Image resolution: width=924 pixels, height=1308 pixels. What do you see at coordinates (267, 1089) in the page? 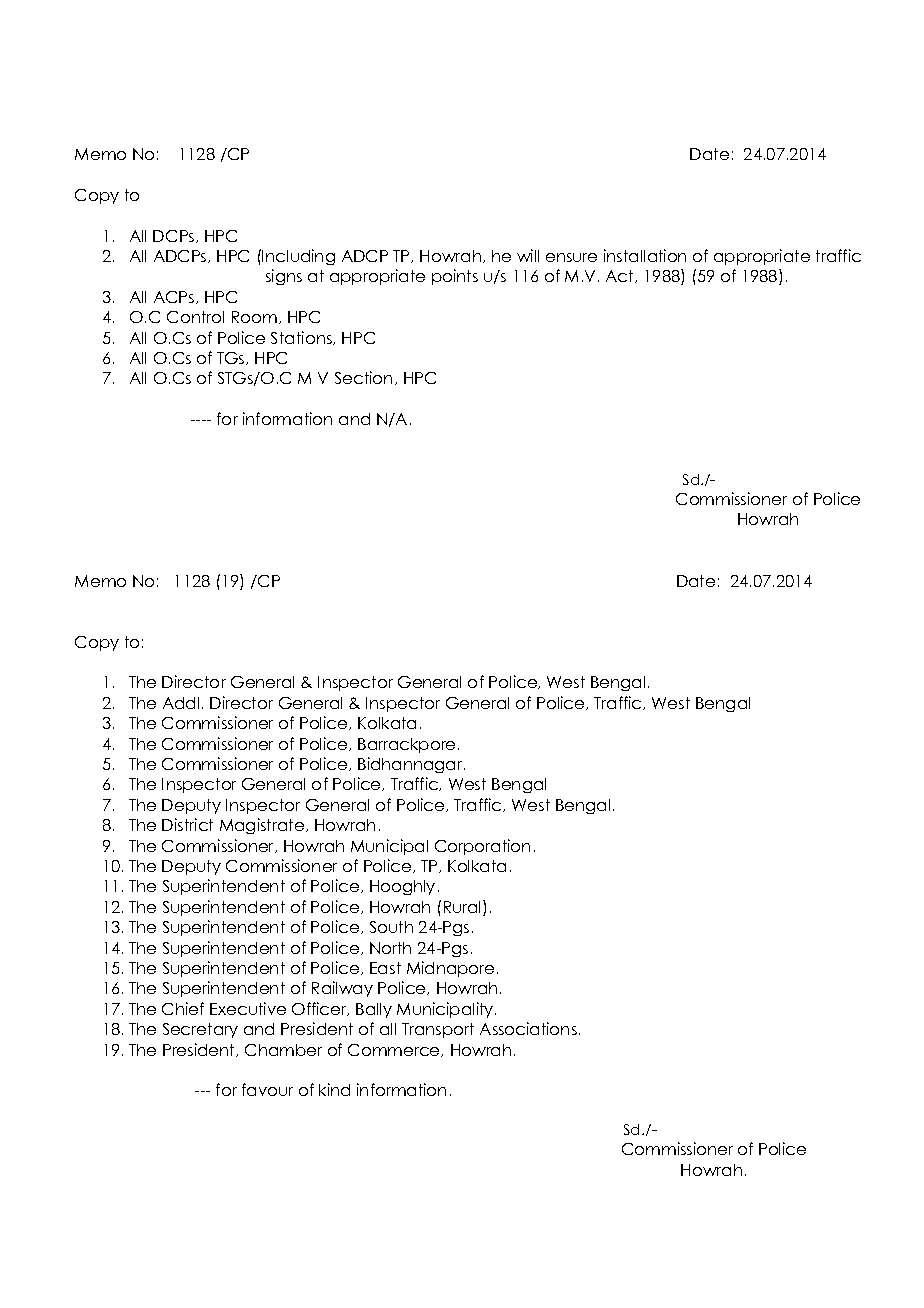
I see `favour` at bounding box center [267, 1089].
